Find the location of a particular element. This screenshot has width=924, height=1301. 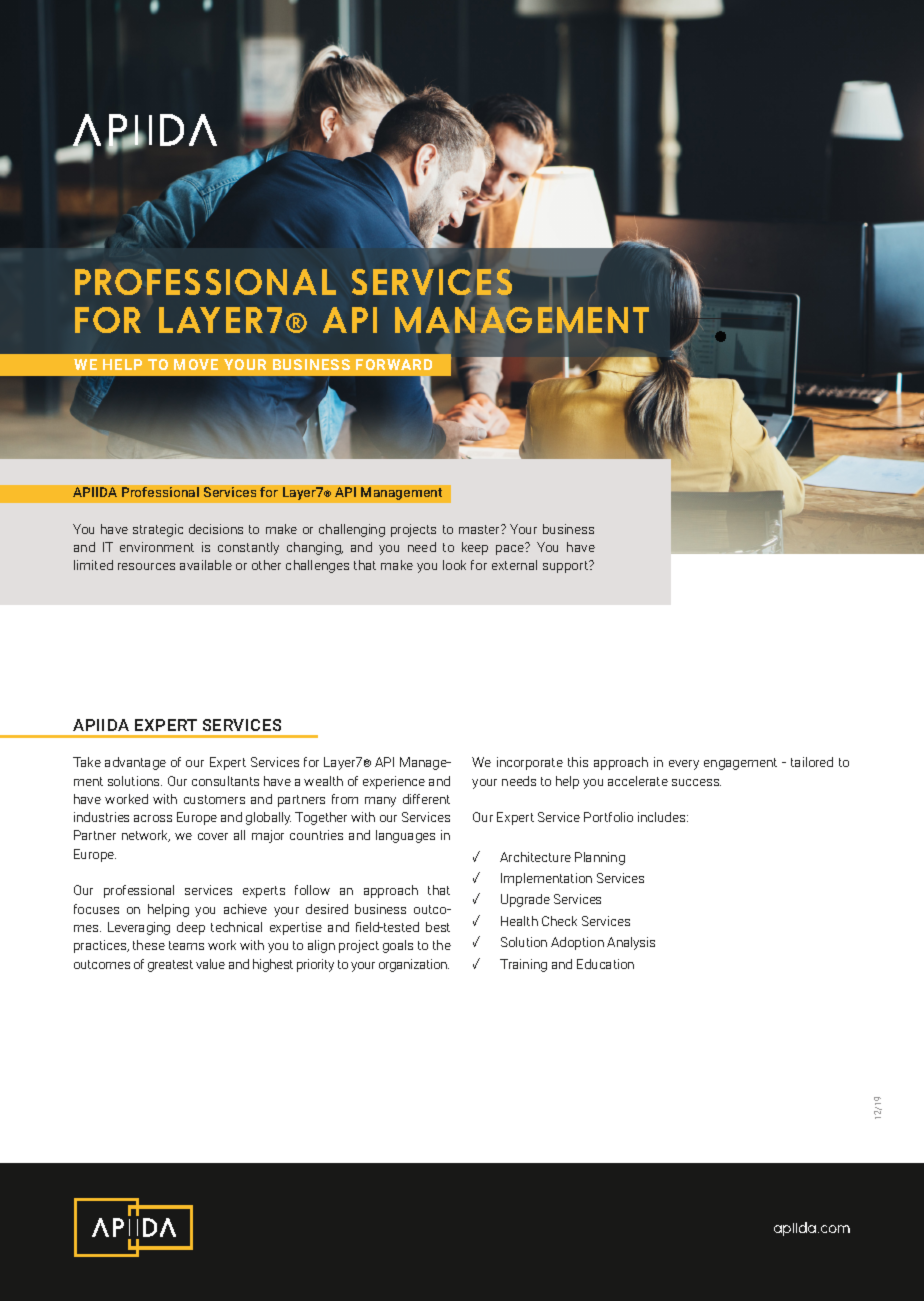

every is located at coordinates (684, 765).
